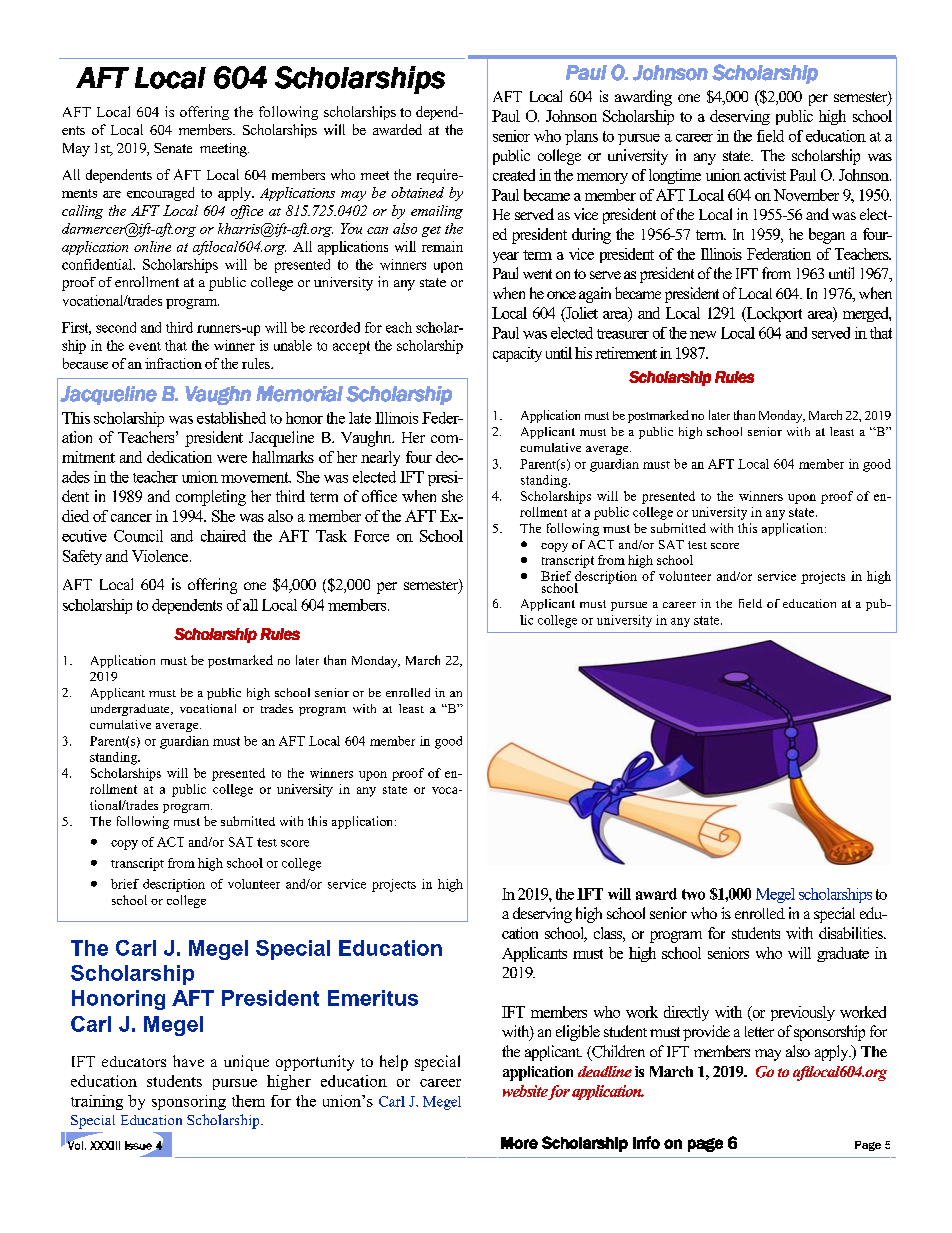  I want to click on disabilities, so click(852, 933).
